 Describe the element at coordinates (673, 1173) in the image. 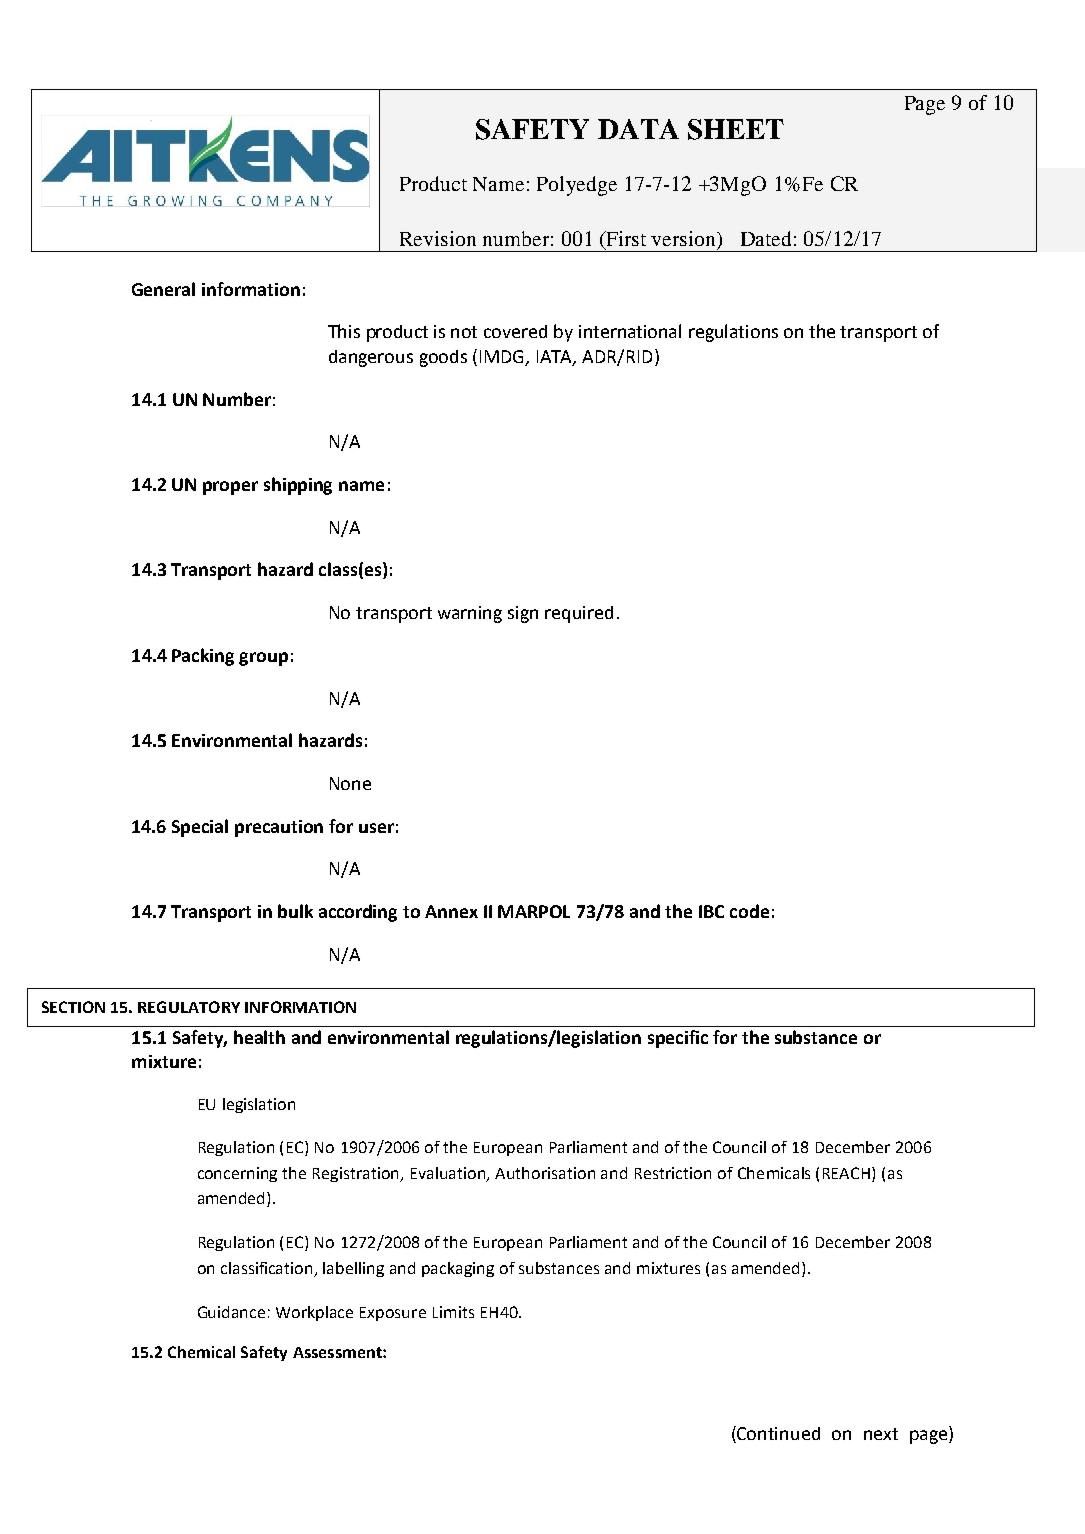

I see `Restriction` at that location.
